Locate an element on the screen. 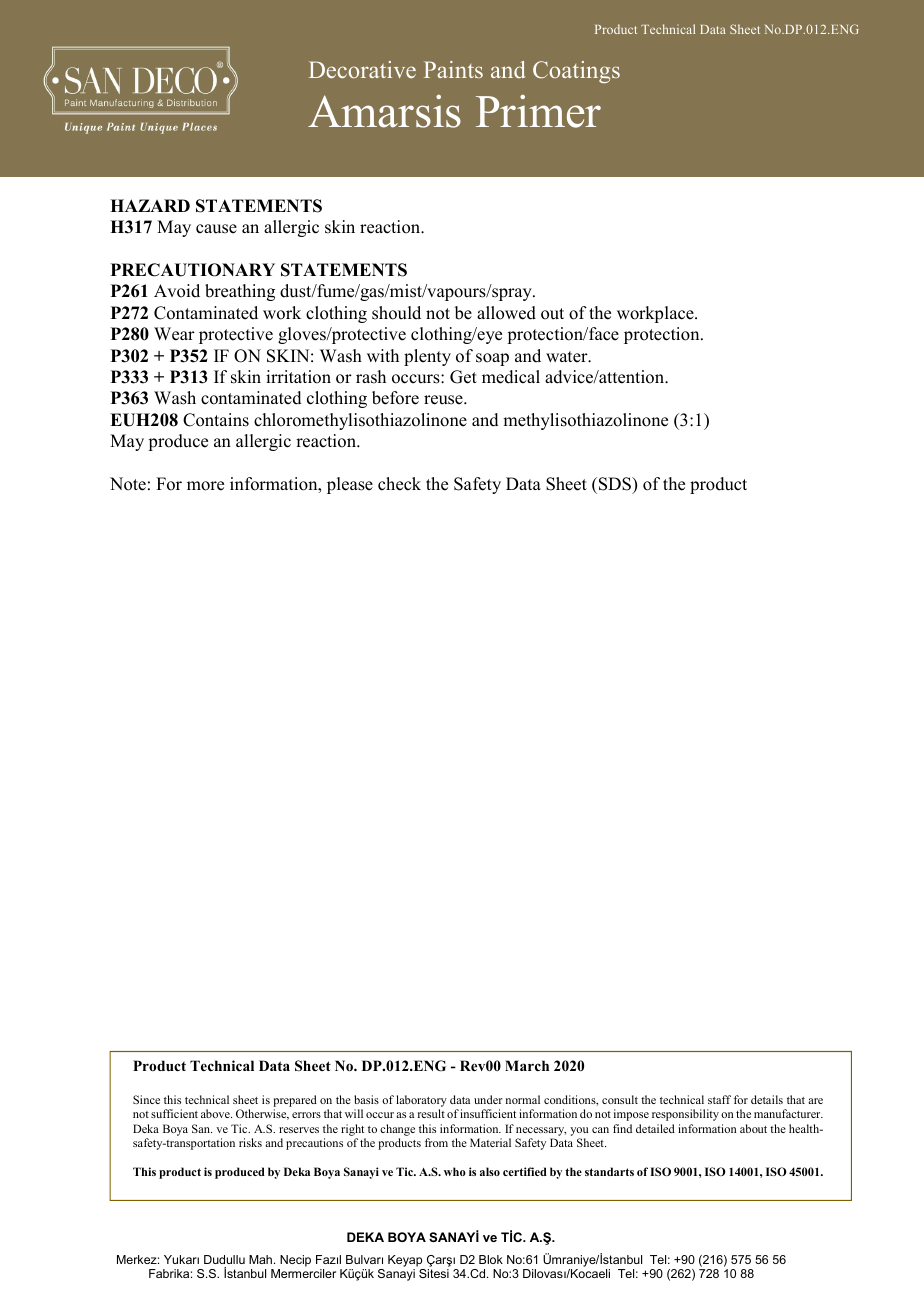 This screenshot has width=924, height=1308. Paints is located at coordinates (453, 69).
